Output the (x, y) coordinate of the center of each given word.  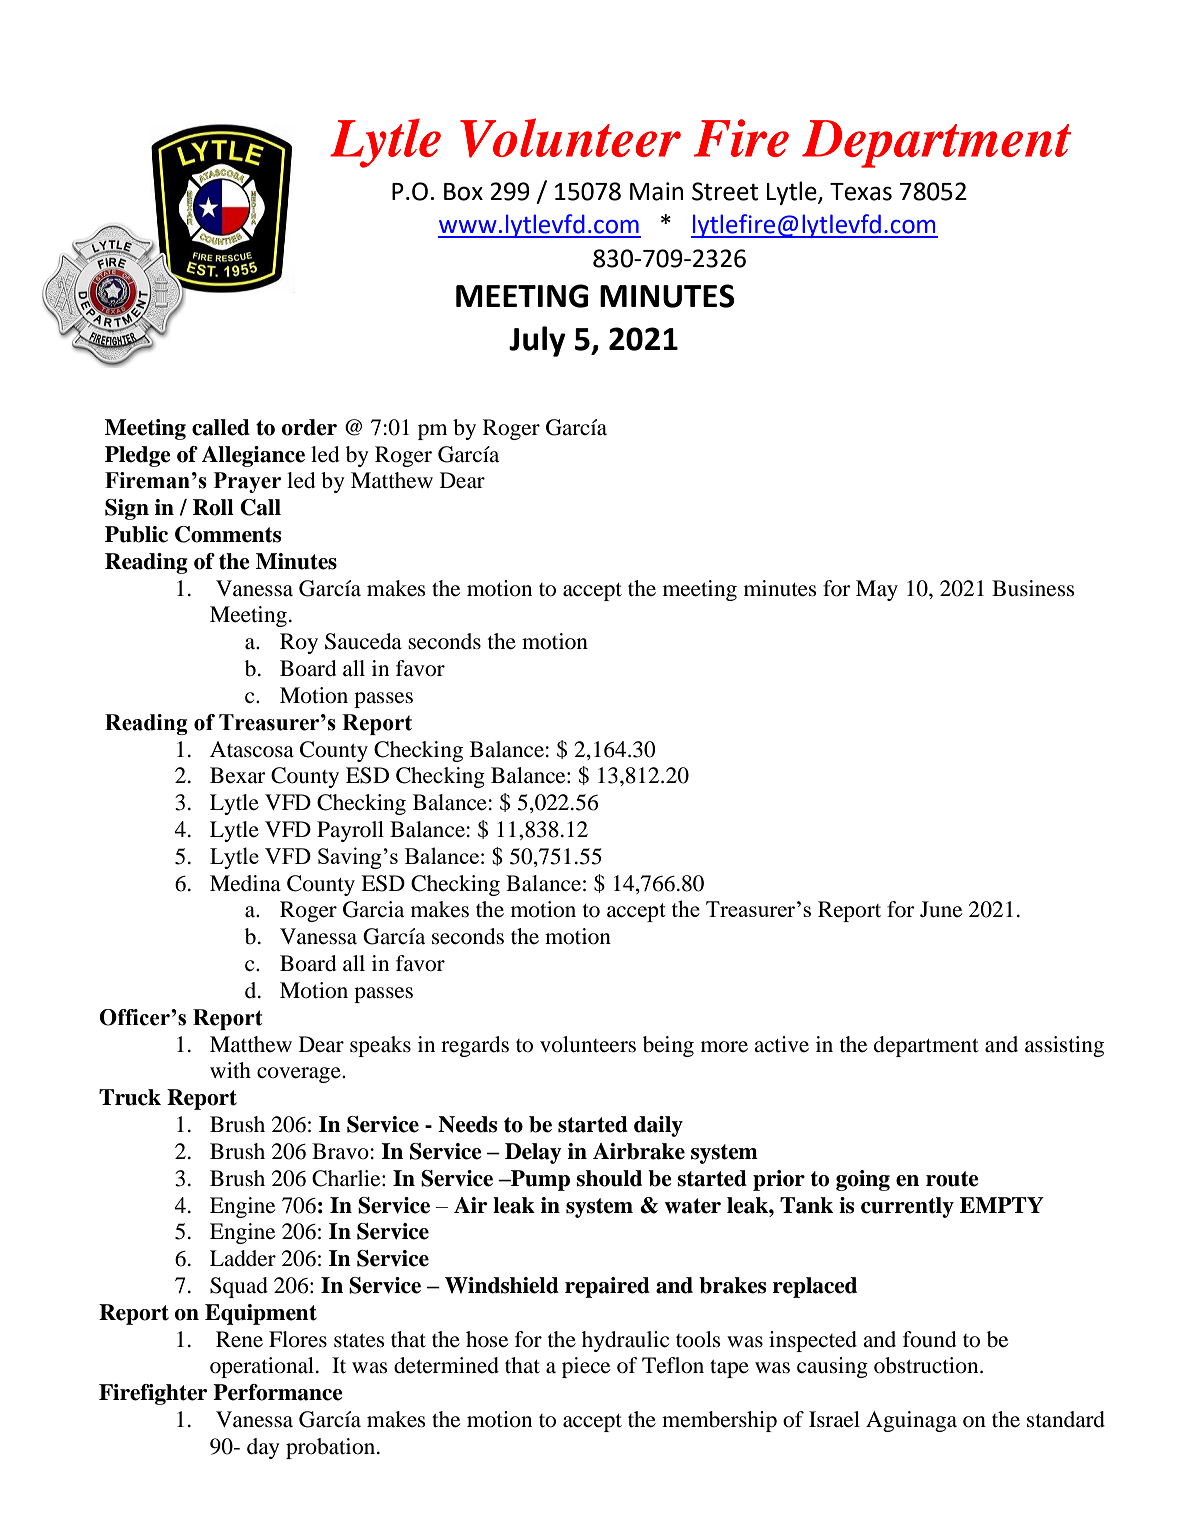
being (668, 1046)
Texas (861, 192)
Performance (278, 1392)
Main (656, 191)
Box (463, 192)
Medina (245, 883)
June (941, 909)
